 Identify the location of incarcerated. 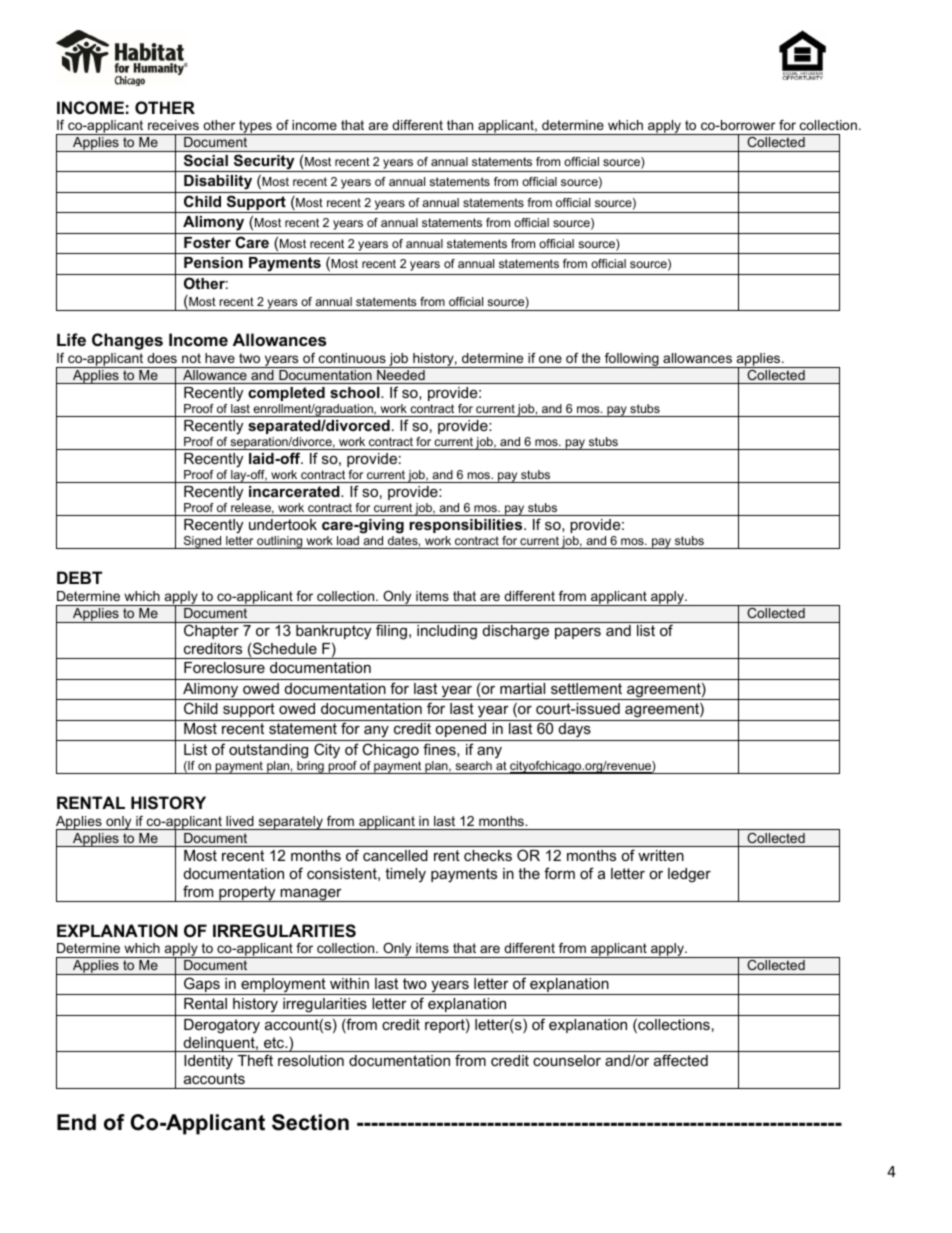
(295, 491).
